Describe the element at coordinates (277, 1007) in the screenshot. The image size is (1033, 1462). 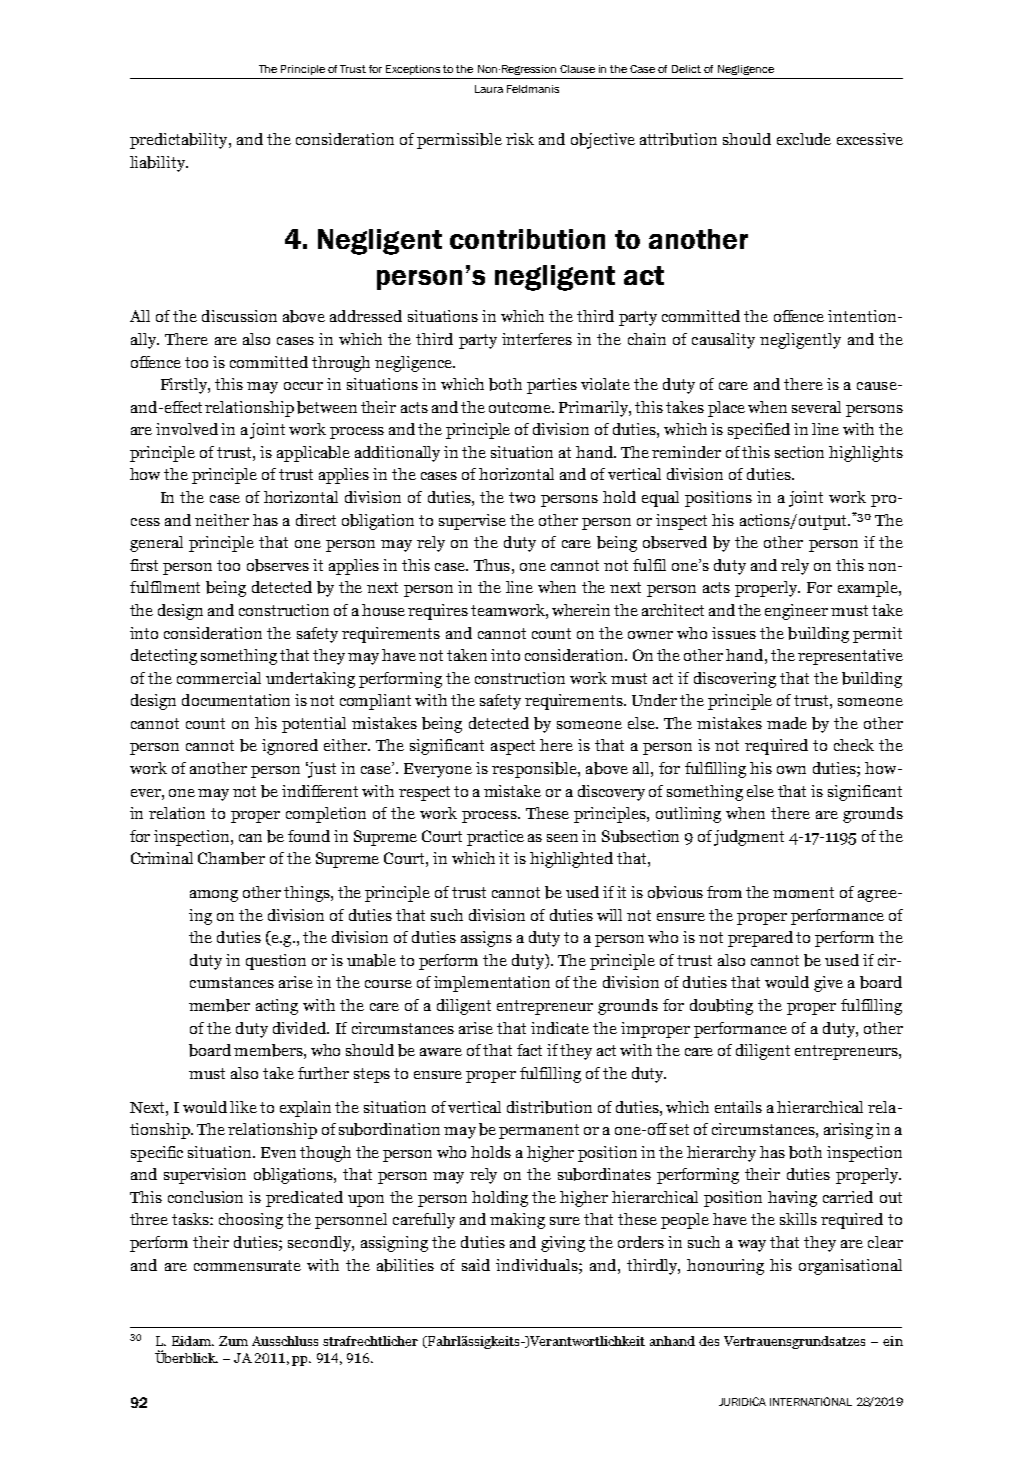
I see `acting` at that location.
